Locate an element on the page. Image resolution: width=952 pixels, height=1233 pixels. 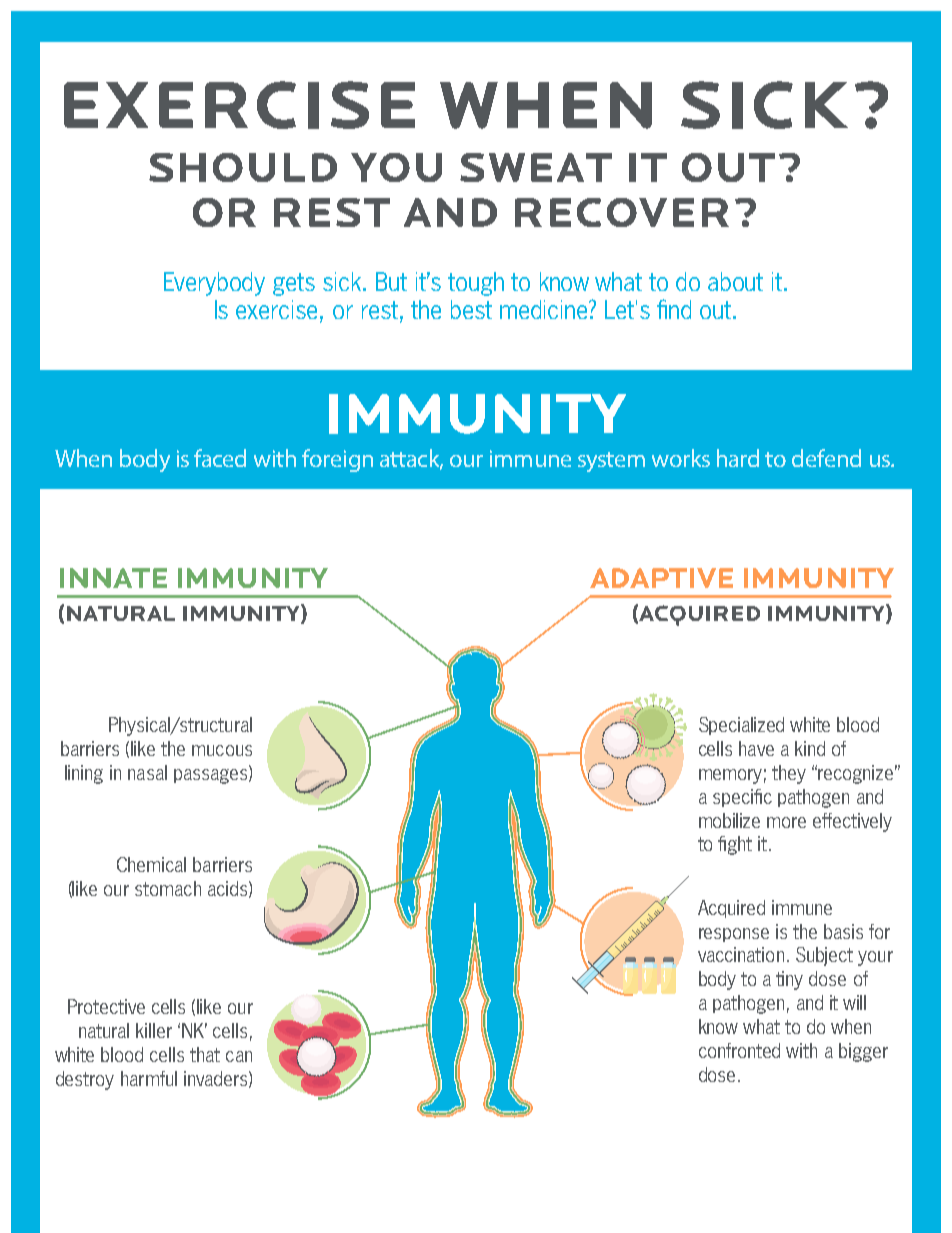
INNATE is located at coordinates (113, 578).
